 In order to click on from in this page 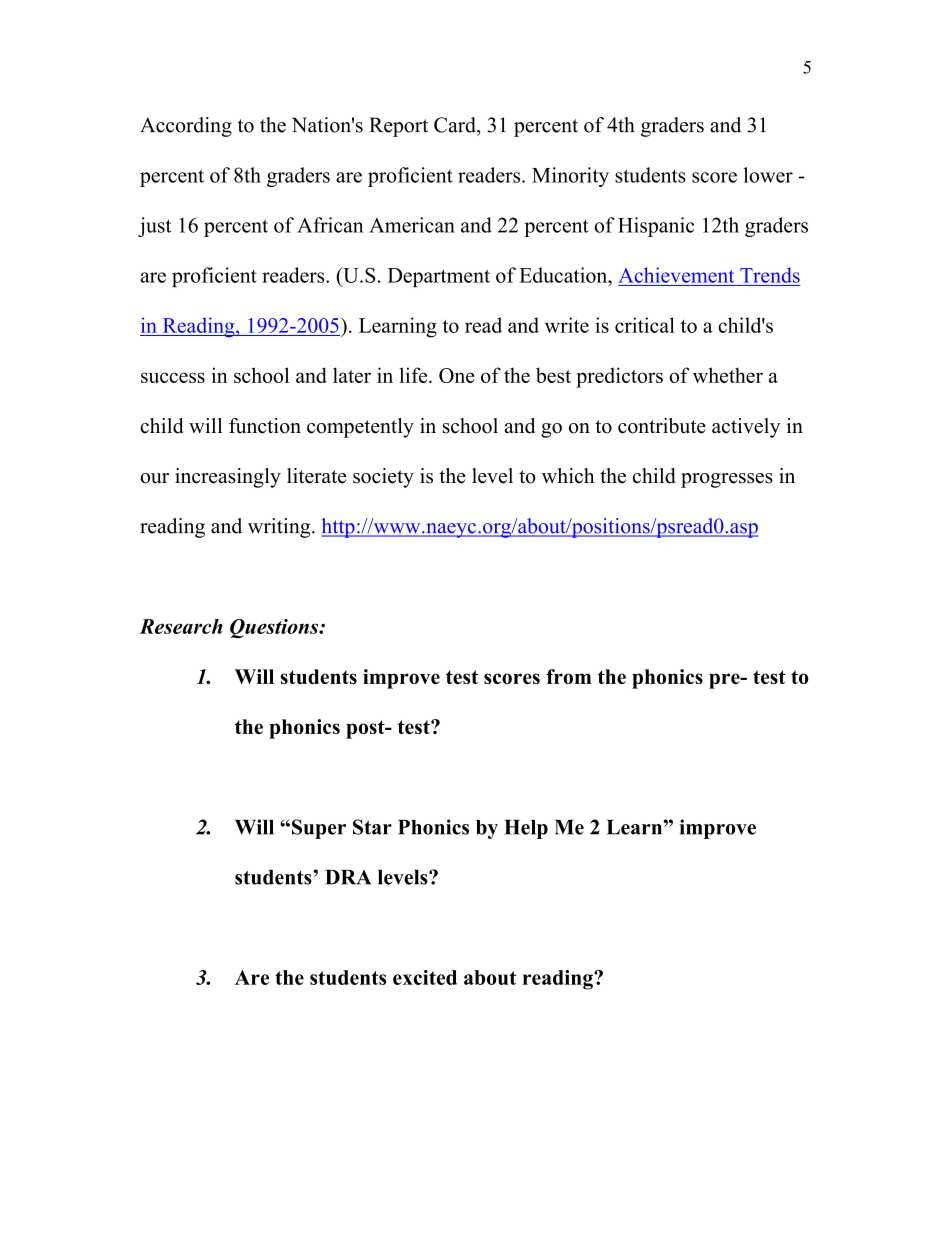, I will do `click(568, 676)`.
